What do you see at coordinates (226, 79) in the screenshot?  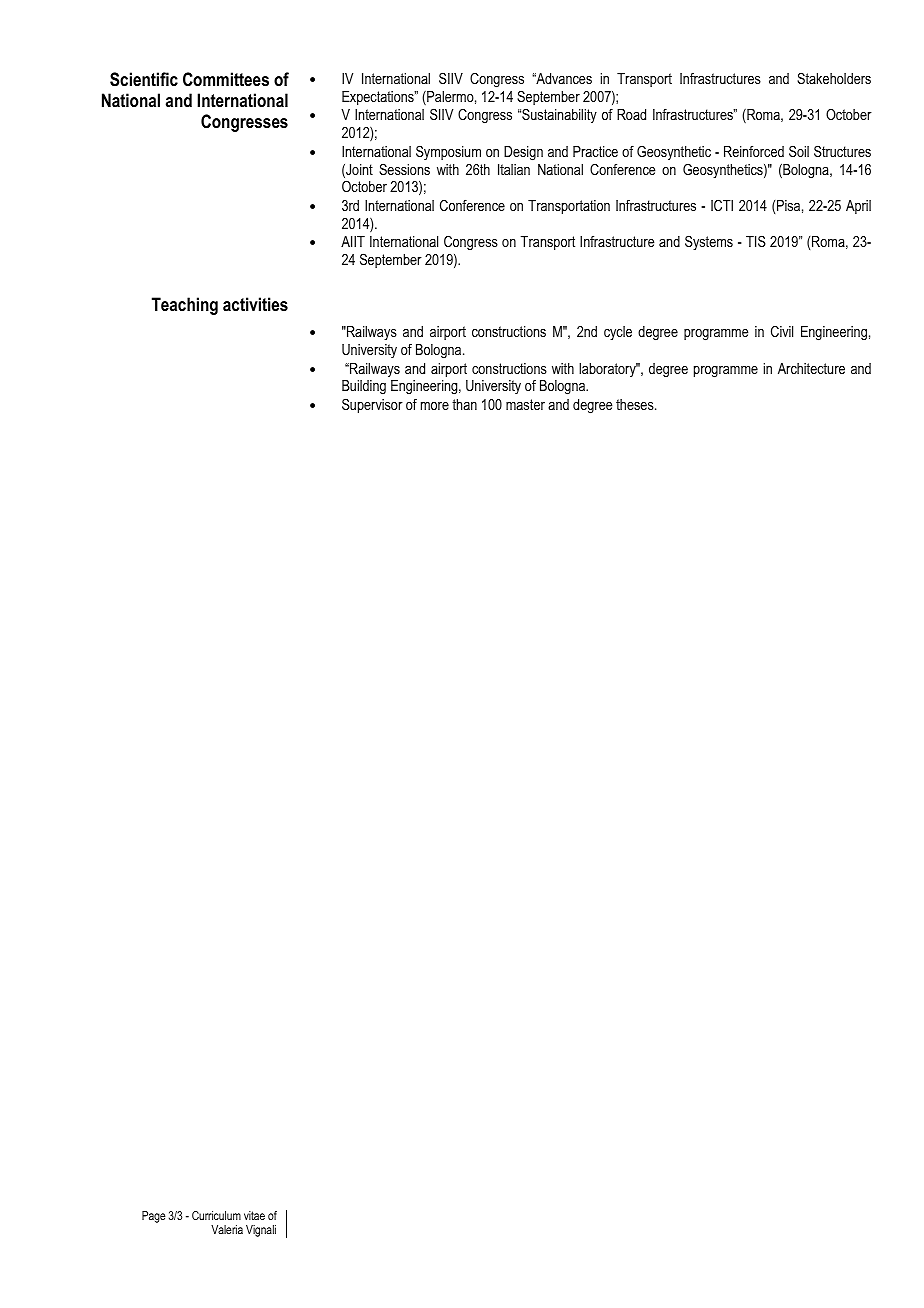 I see `Committees` at bounding box center [226, 79].
